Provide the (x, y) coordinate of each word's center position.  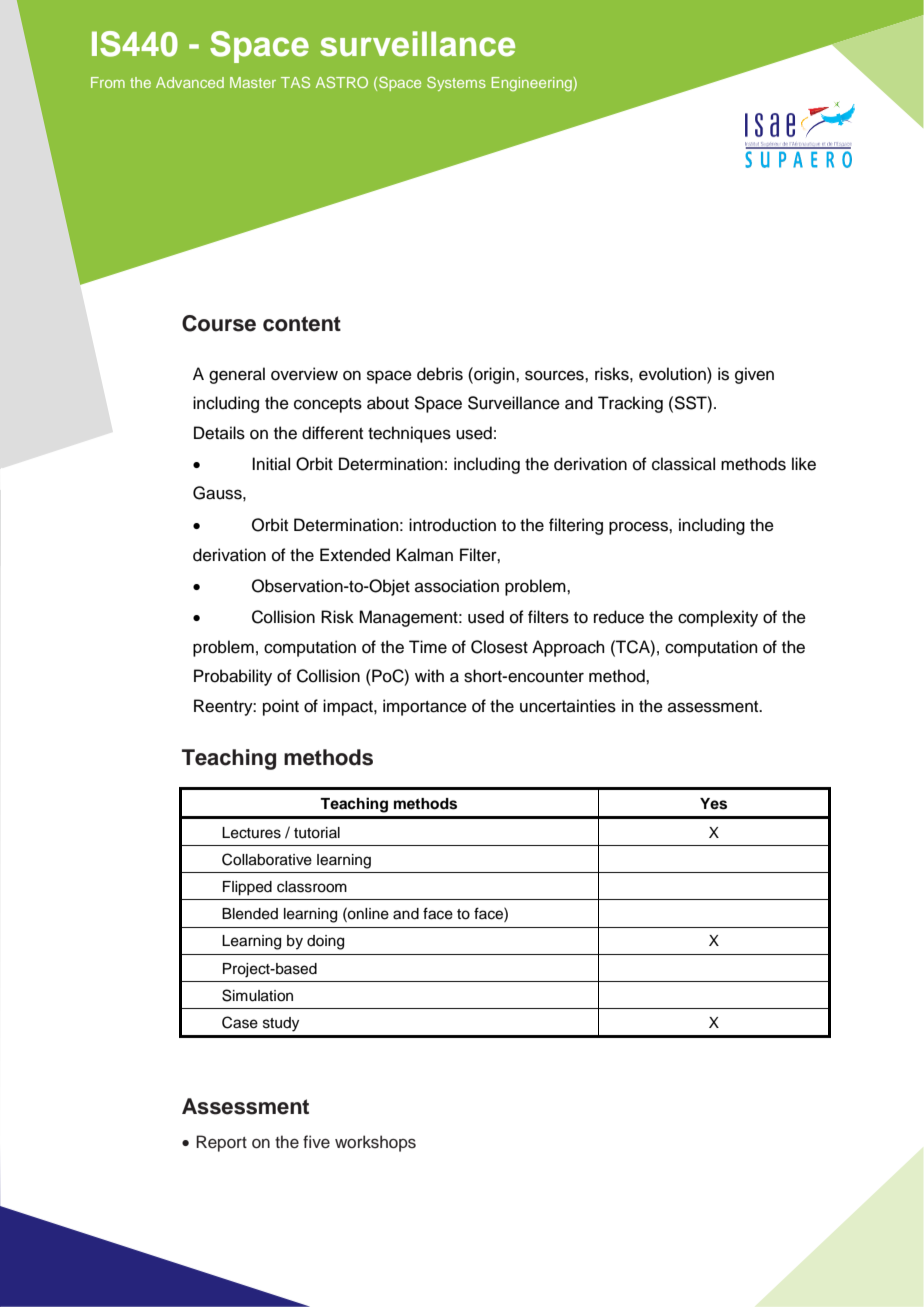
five (316, 1142)
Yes (713, 804)
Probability (233, 677)
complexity (718, 618)
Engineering (533, 84)
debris (440, 374)
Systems (456, 84)
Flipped (247, 888)
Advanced (190, 82)
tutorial (317, 833)
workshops (375, 1143)
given (754, 375)
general (237, 375)
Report (221, 1143)
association (457, 586)
